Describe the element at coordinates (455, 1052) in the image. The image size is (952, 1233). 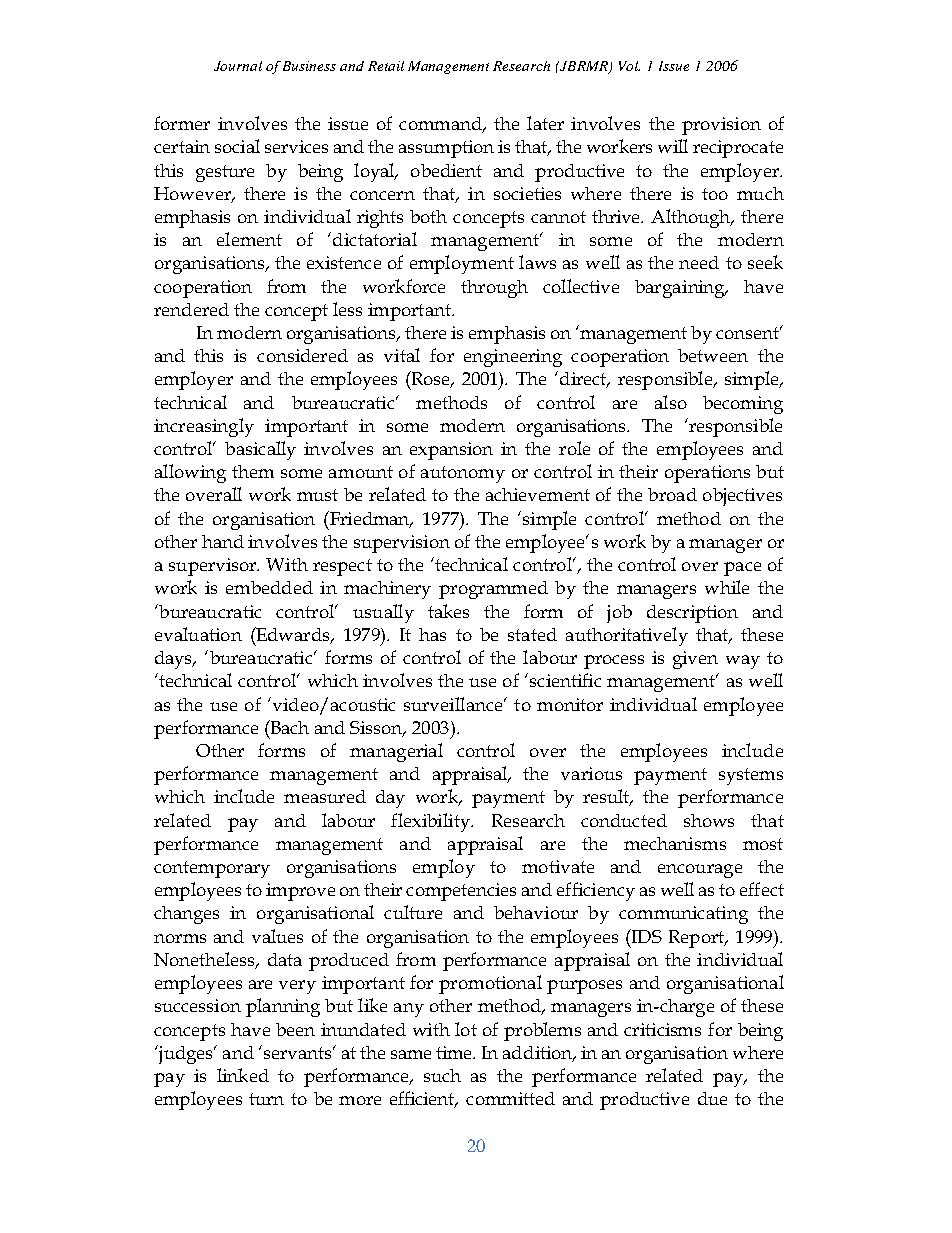
I see `time` at that location.
